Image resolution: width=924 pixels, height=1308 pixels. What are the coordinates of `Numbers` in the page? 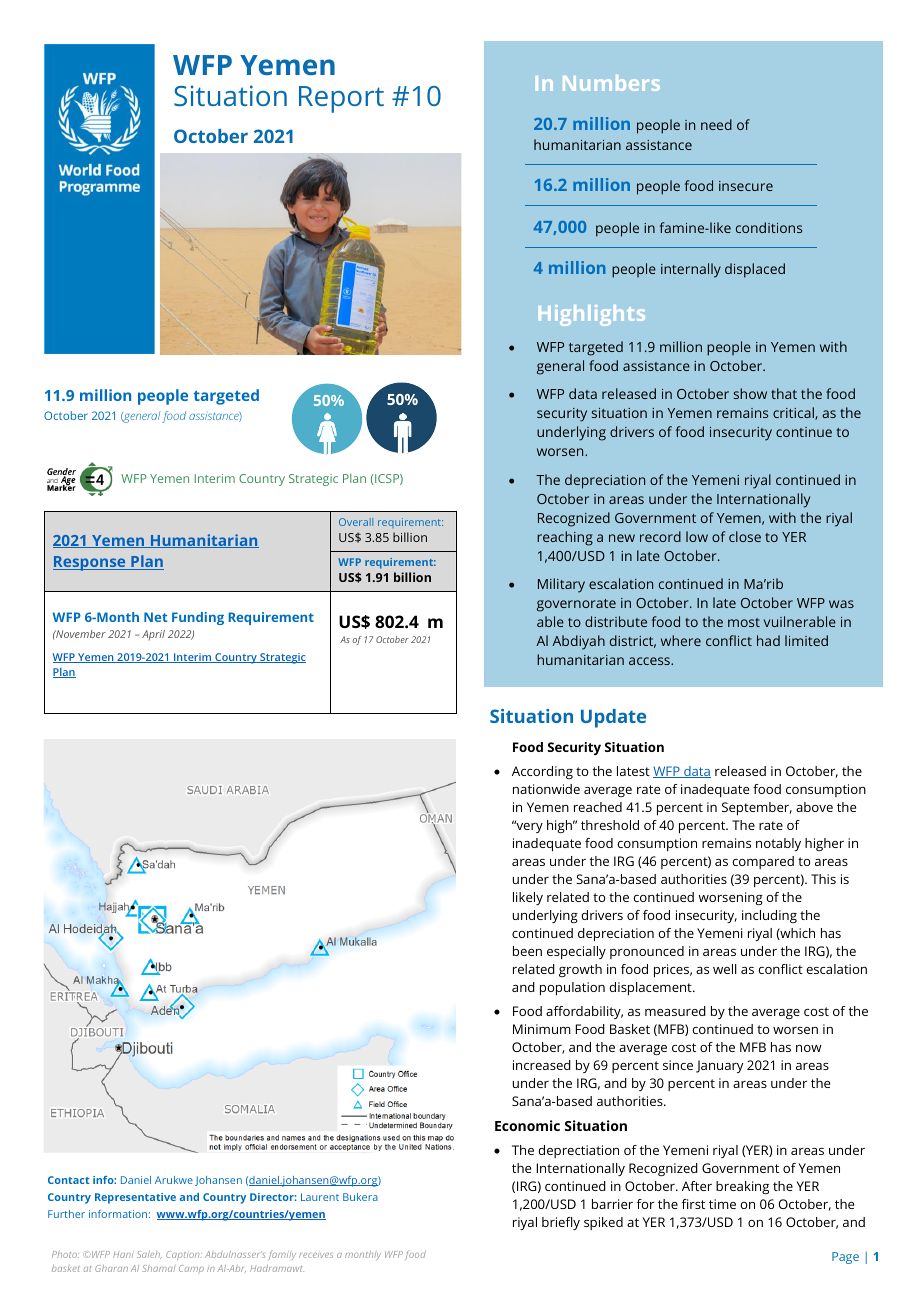 It's located at (611, 83).
